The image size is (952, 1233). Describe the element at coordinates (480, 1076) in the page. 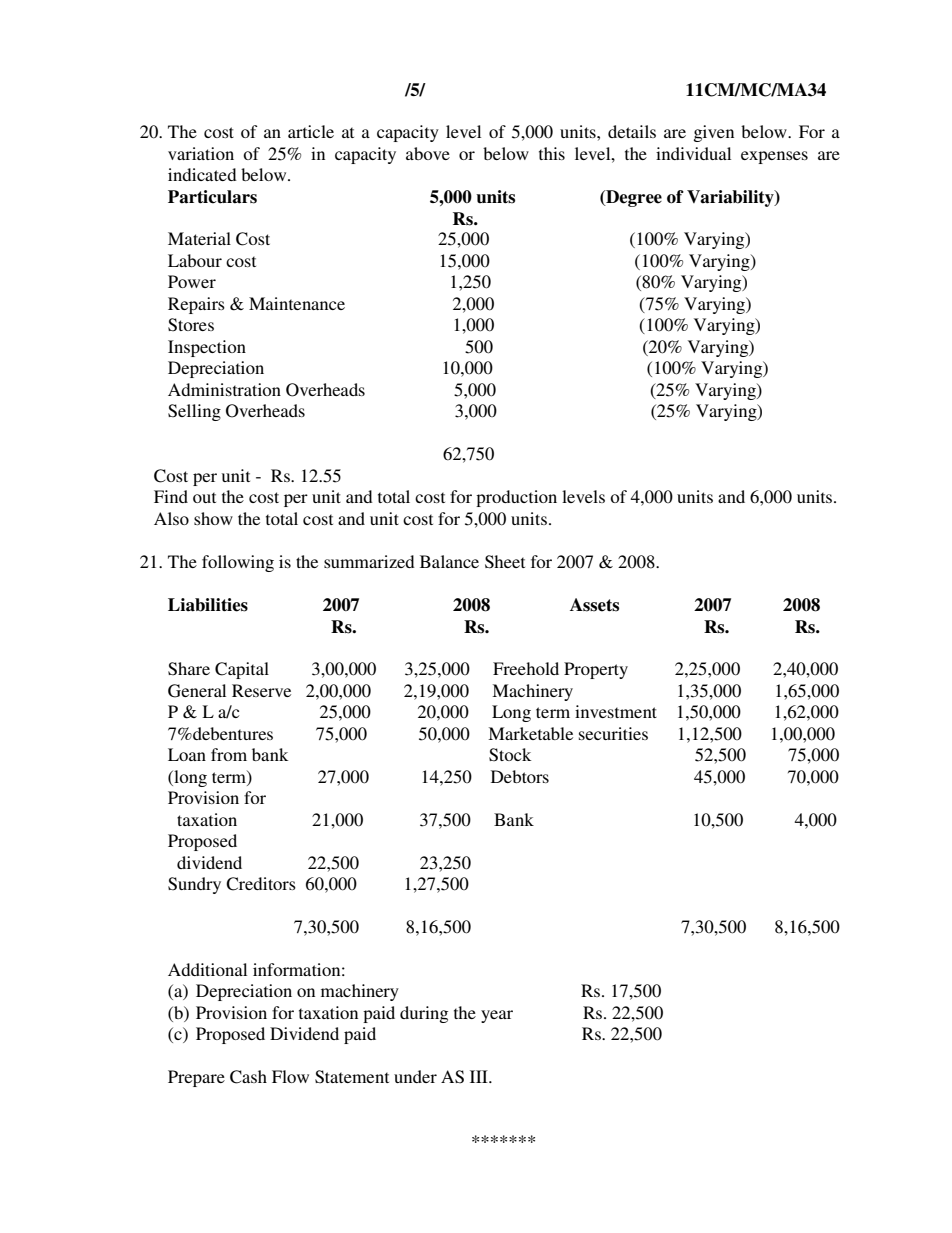

I see `III` at that location.
